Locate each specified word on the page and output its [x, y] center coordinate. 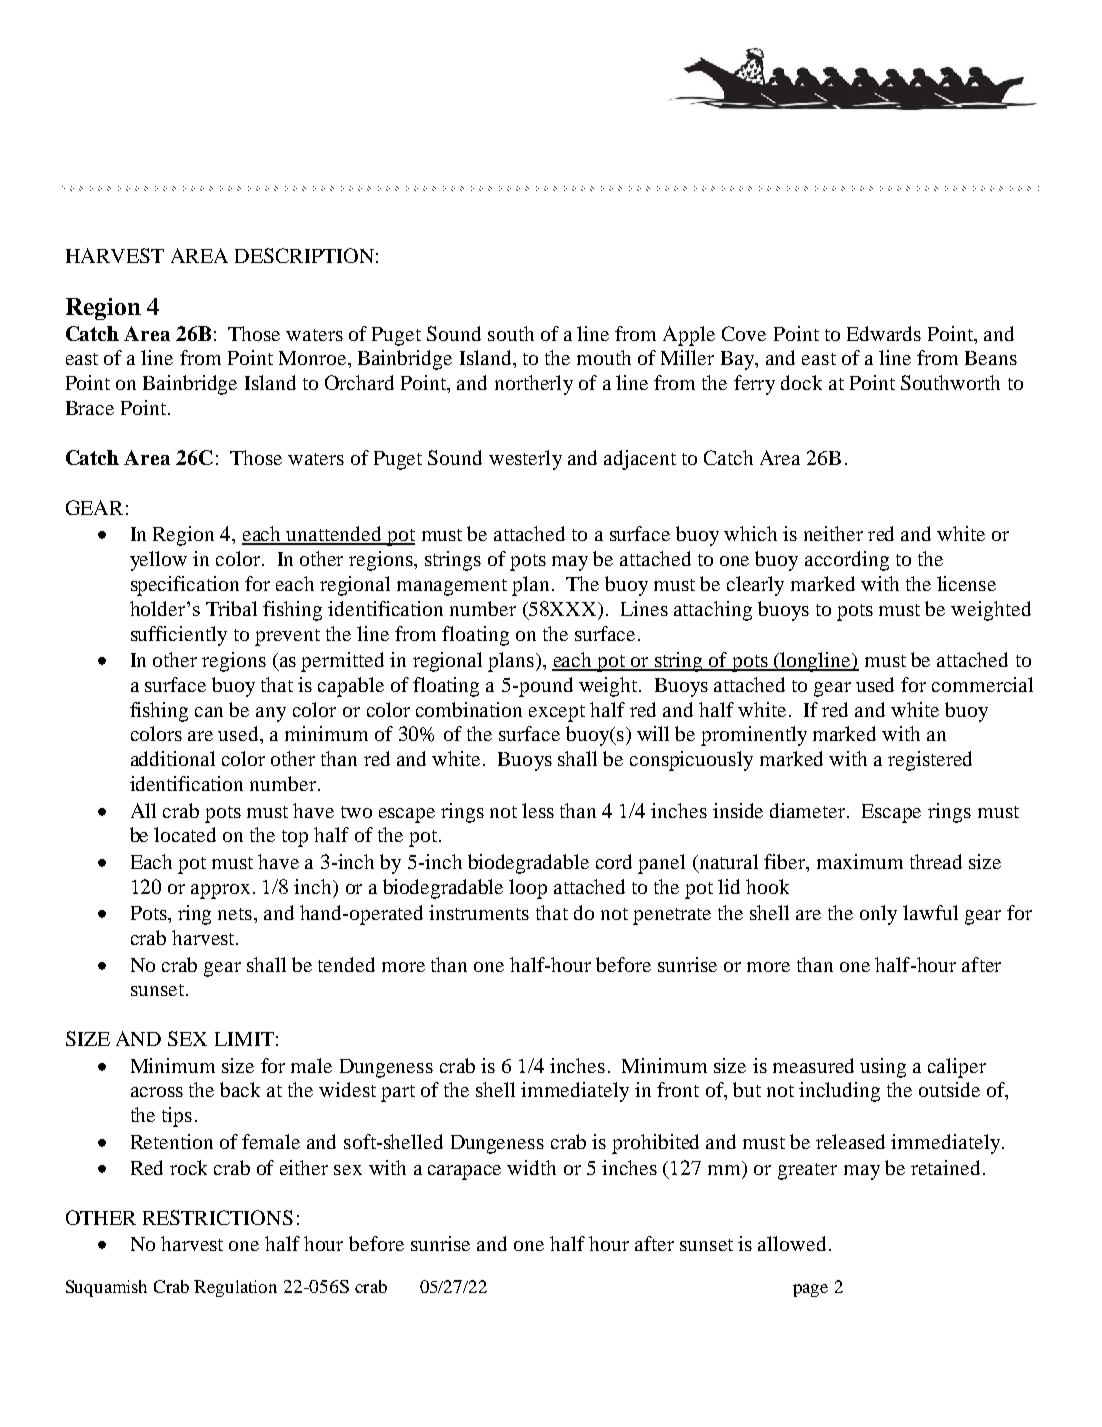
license [966, 583]
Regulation [235, 1288]
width [531, 1167]
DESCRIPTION [304, 255]
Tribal [231, 608]
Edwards [884, 333]
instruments [479, 912]
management [452, 587]
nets [235, 914]
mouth [604, 357]
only [878, 915]
